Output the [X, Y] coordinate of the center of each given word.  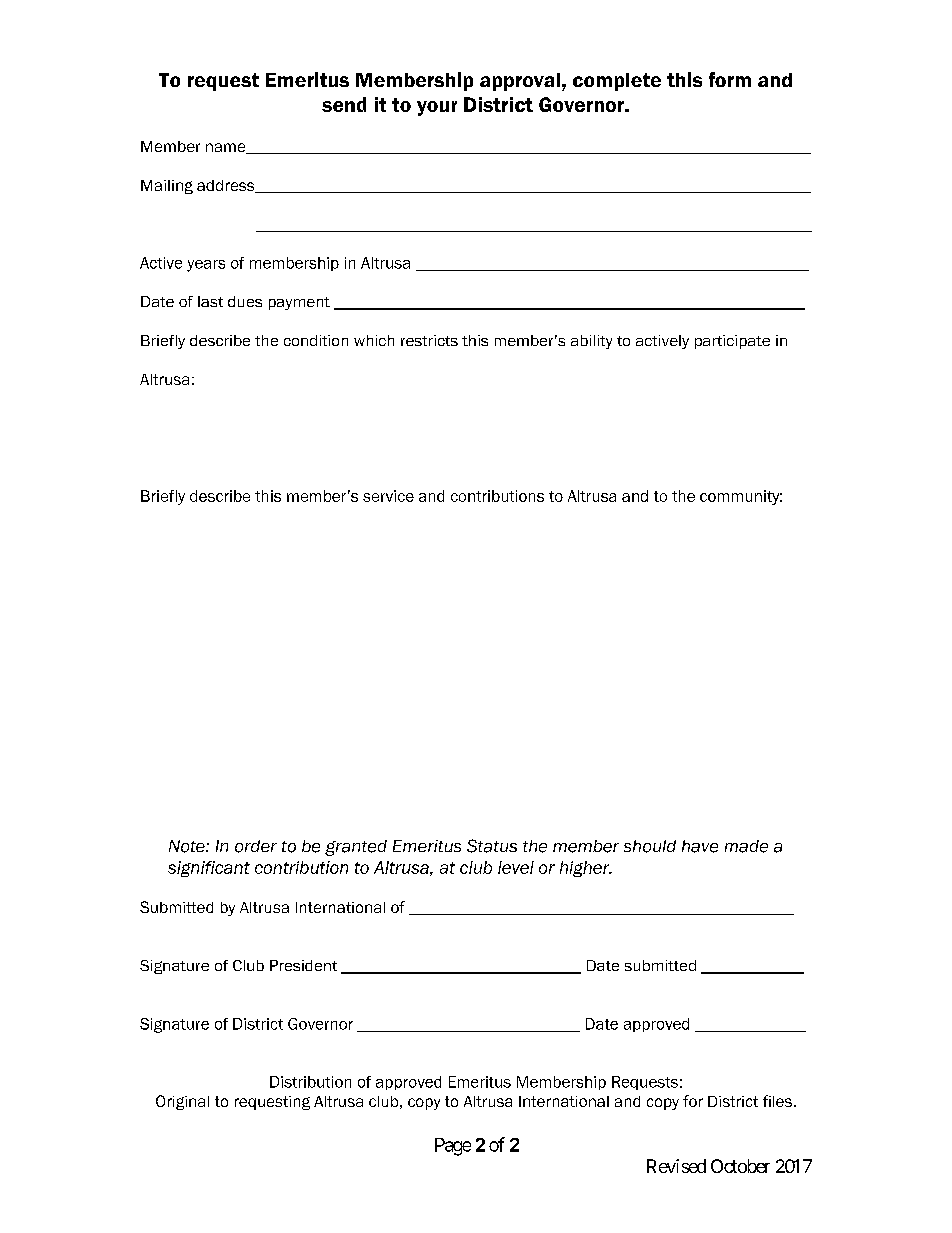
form [730, 79]
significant [209, 869]
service [388, 496]
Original [182, 1102]
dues [245, 301]
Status [492, 846]
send [344, 104]
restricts [429, 340]
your [437, 108]
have [700, 846]
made [746, 846]
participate [732, 342]
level [516, 867]
